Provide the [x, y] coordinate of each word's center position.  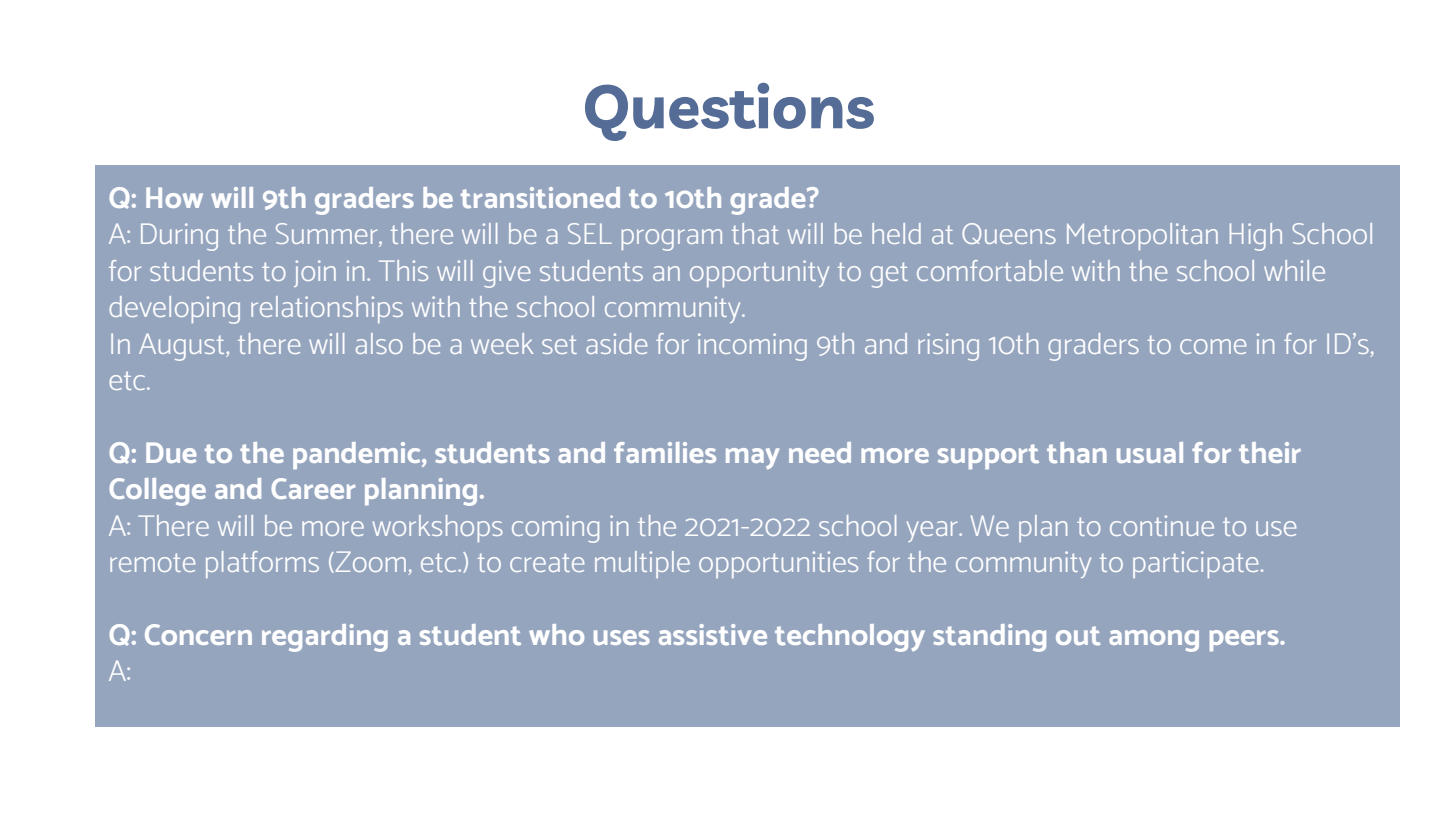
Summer [328, 235]
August [183, 347]
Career [313, 488]
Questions [729, 112]
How [174, 197]
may [753, 458]
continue [1162, 525]
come [1213, 346]
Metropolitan [1142, 236]
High [1256, 237]
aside [616, 343]
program [672, 240]
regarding [325, 638]
